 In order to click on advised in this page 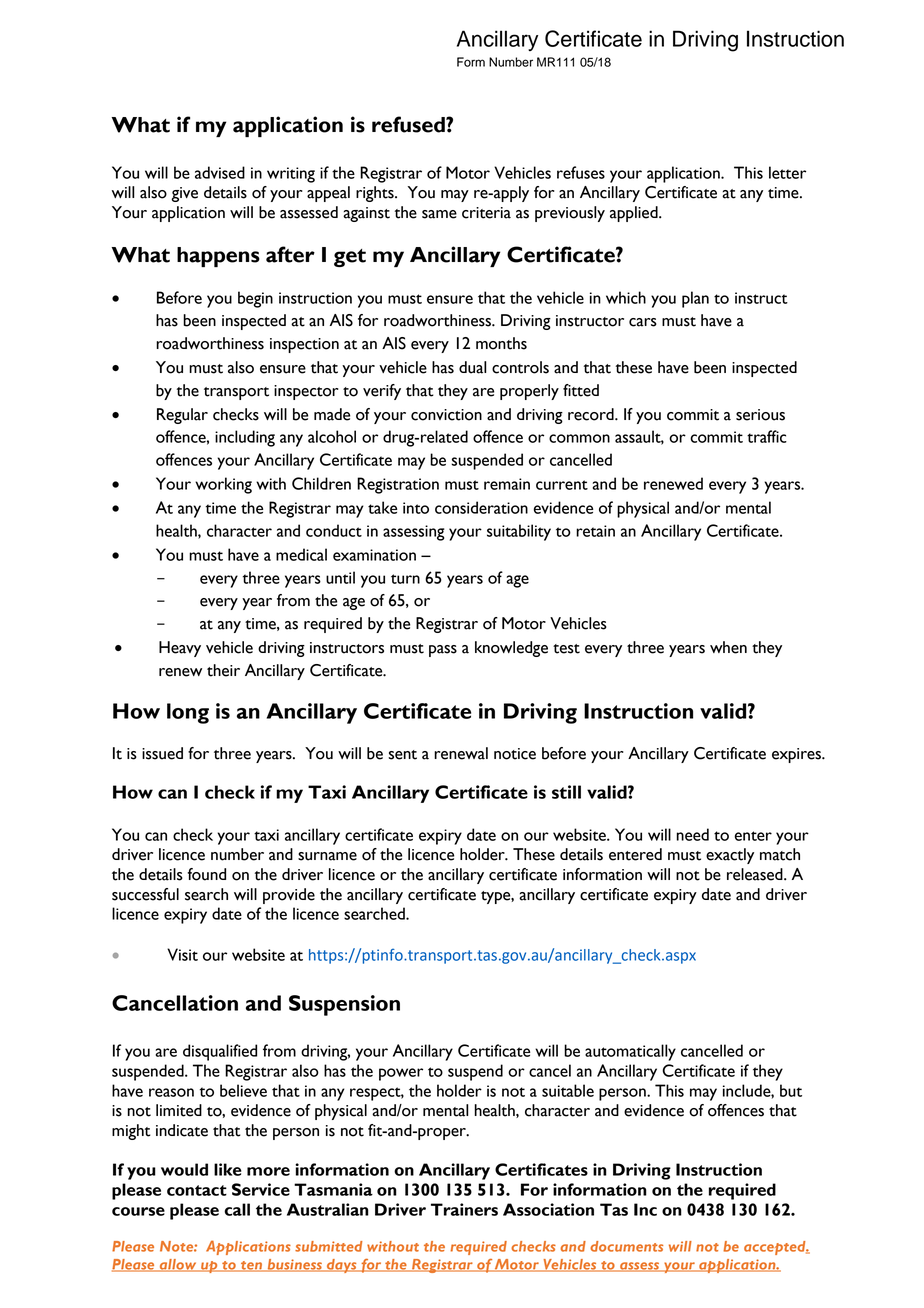, I will do `click(220, 172)`.
